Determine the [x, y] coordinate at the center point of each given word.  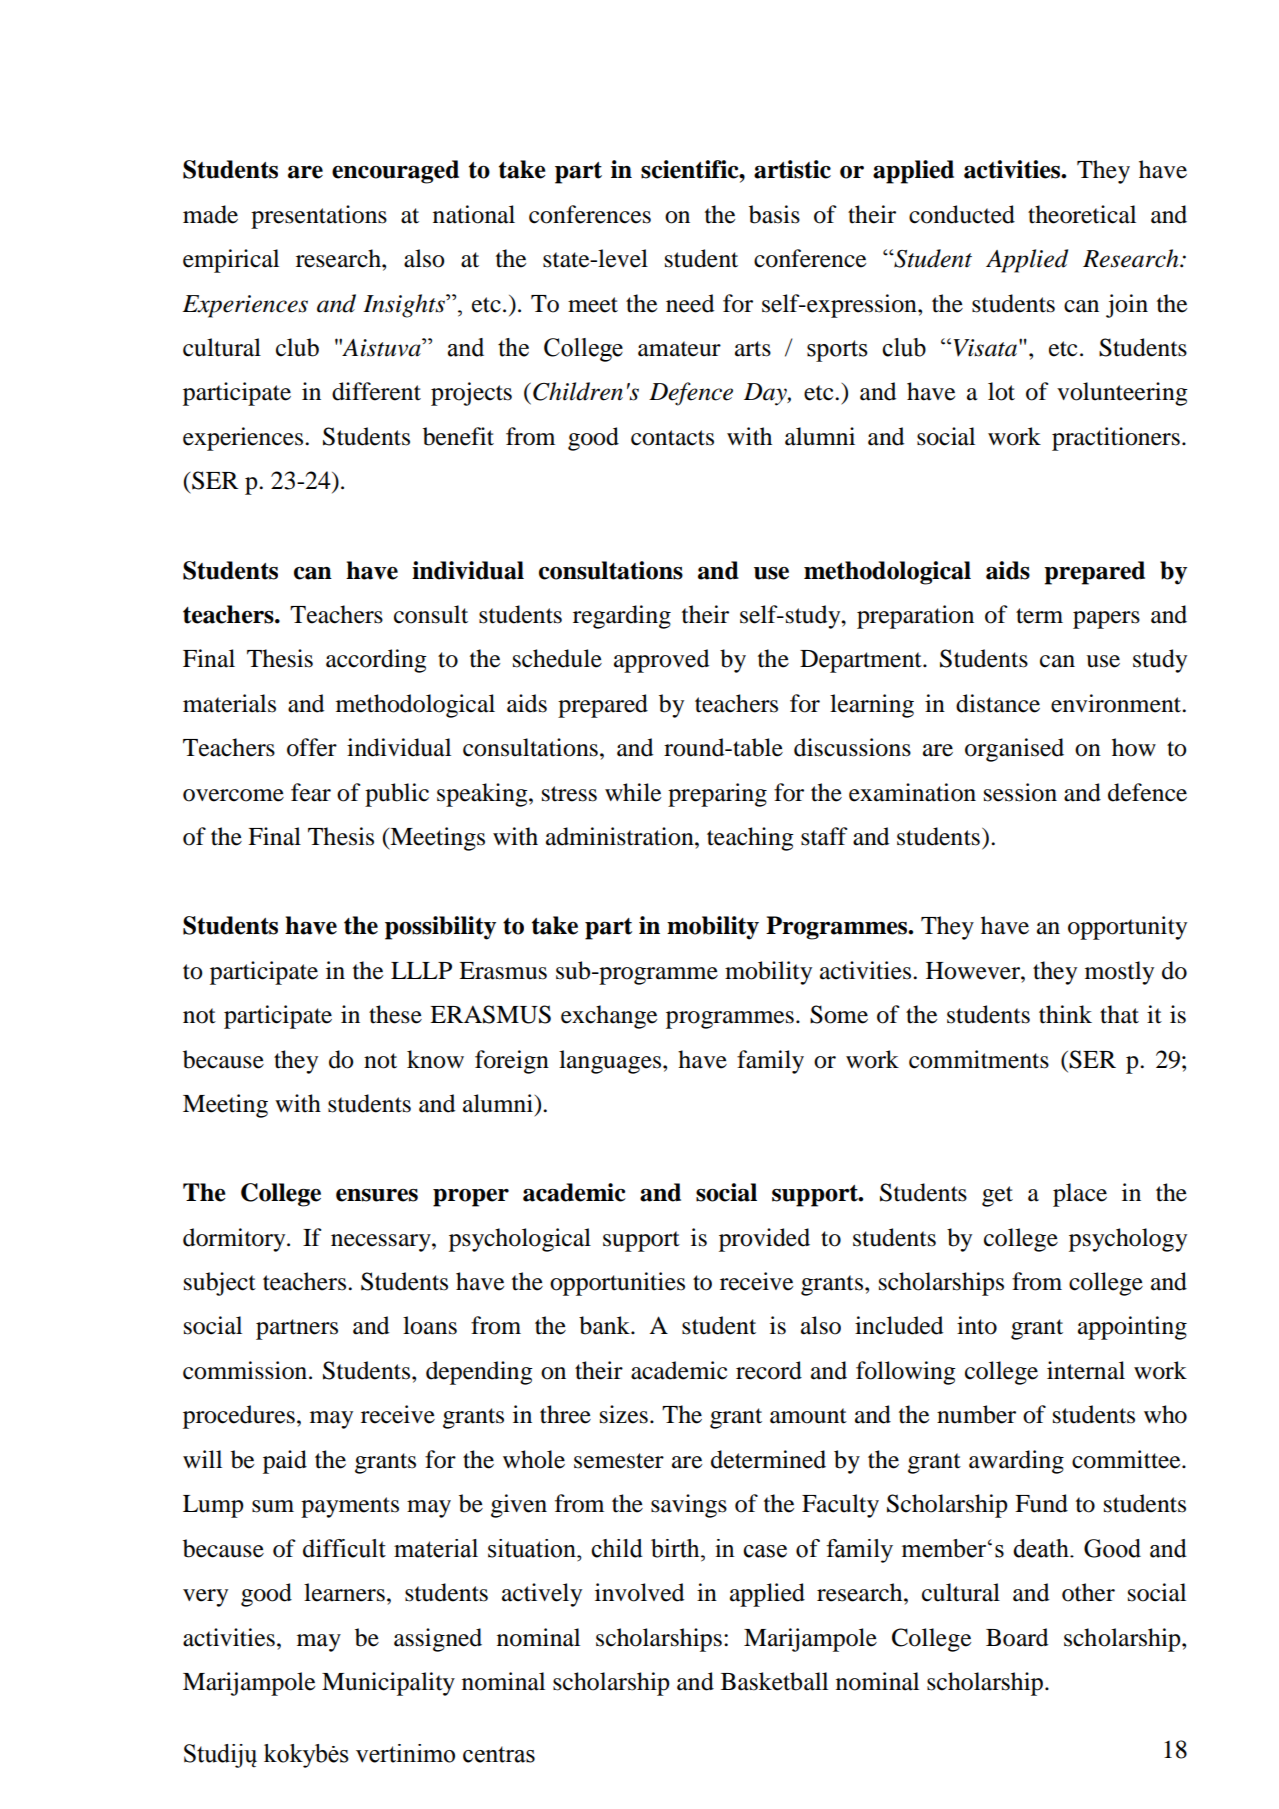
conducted [962, 214]
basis [774, 214]
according [376, 661]
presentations [319, 217]
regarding [622, 617]
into [977, 1325]
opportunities [617, 1284]
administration [621, 836]
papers [1106, 620]
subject [220, 1284]
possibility [440, 928]
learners [344, 1592]
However [974, 971]
